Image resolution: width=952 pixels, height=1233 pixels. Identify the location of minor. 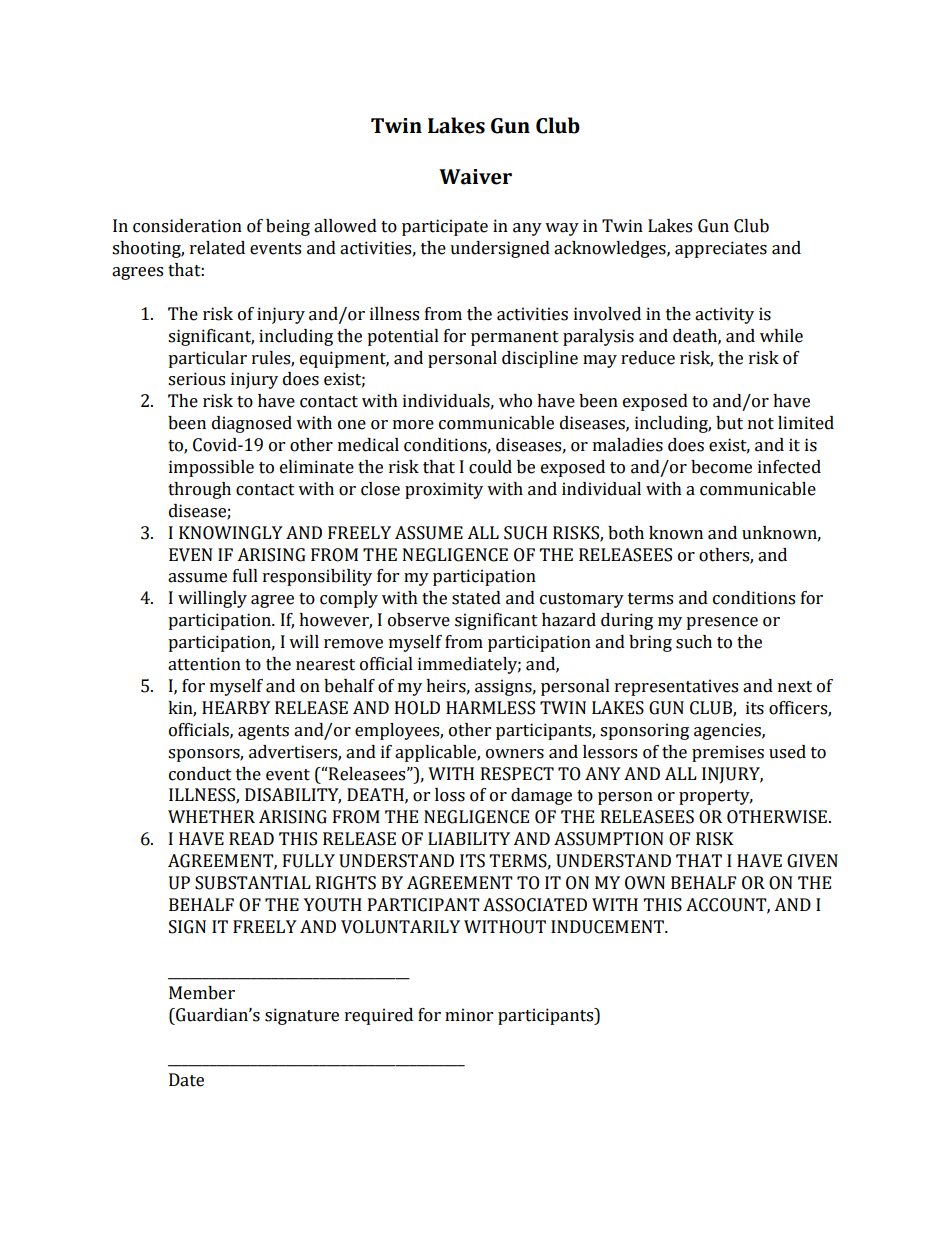
(469, 1015).
